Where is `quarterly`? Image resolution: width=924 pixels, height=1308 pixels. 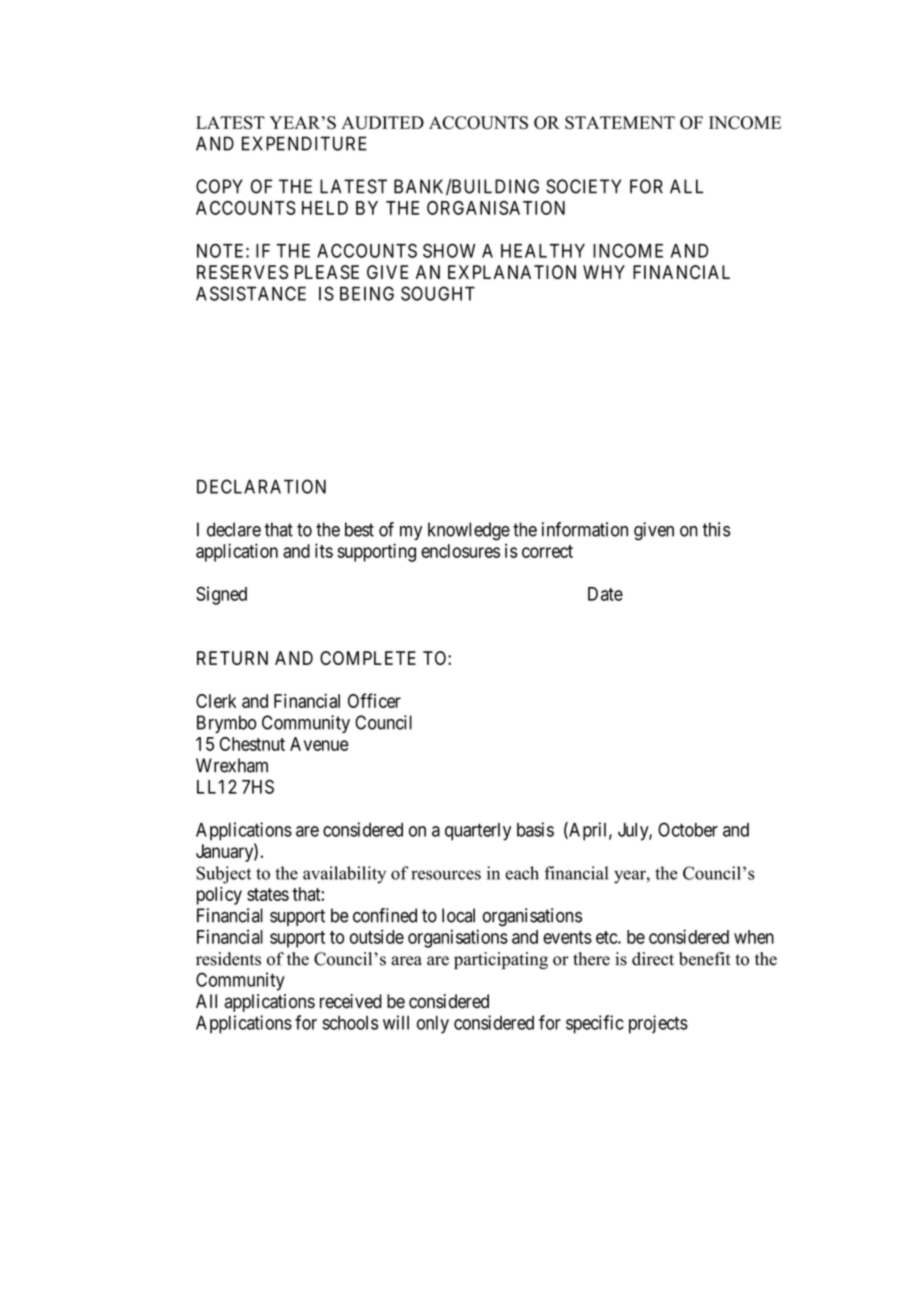 quarterly is located at coordinates (478, 832).
